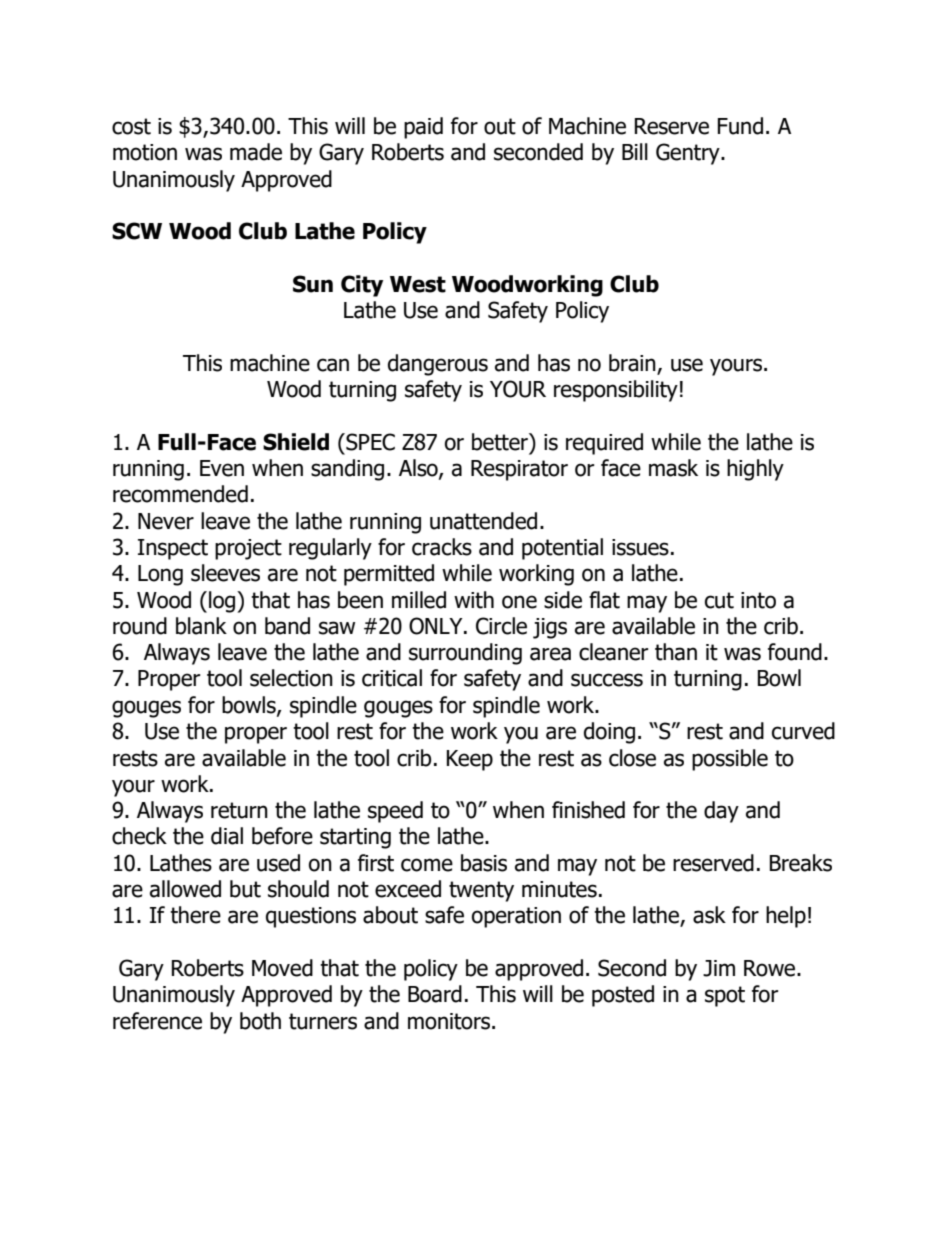  I want to click on Gentry, so click(689, 154).
